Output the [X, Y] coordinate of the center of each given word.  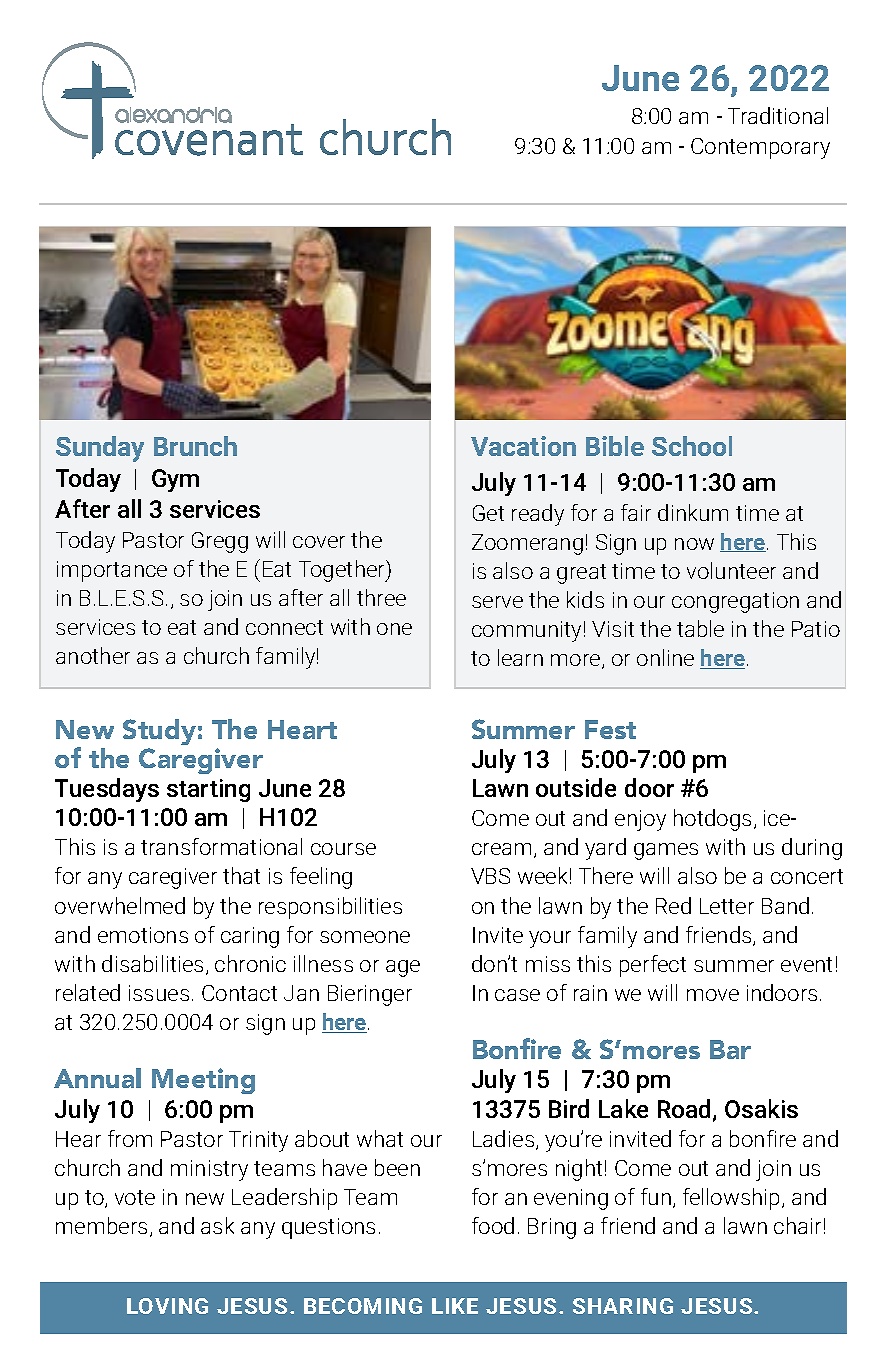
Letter [727, 906]
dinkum [693, 512]
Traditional [778, 115]
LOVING [167, 1306]
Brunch [195, 446]
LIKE [455, 1306]
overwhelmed [120, 905]
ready [538, 515]
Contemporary [760, 148]
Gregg [220, 542]
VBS [490, 876]
